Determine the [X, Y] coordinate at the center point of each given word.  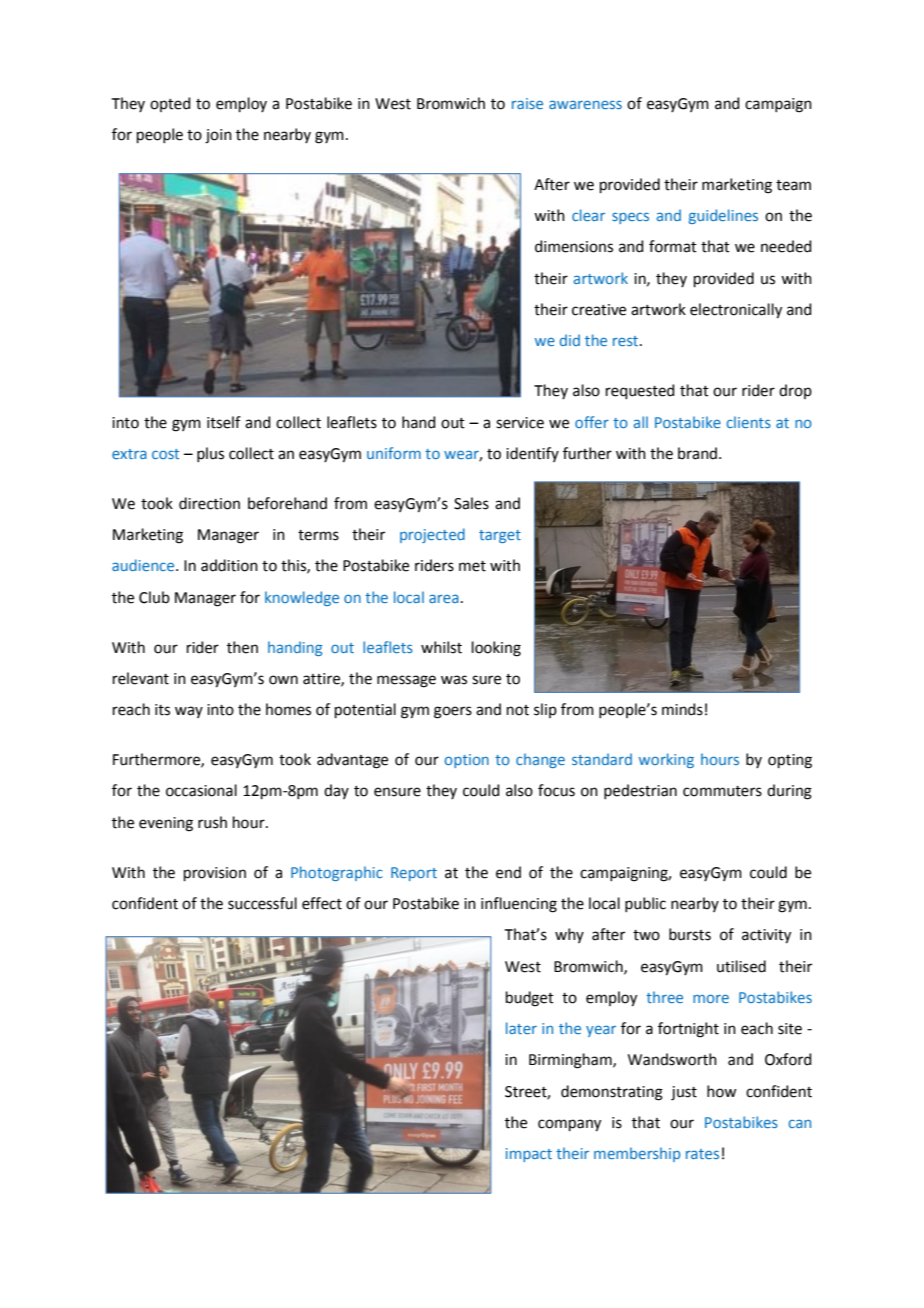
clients [749, 422]
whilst [441, 647]
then [242, 647]
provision [215, 874]
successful [262, 903]
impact [529, 1155]
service [520, 423]
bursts [690, 934]
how [721, 1091]
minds [682, 709]
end [508, 872]
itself [224, 422]
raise [527, 103]
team [793, 185]
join [218, 136]
